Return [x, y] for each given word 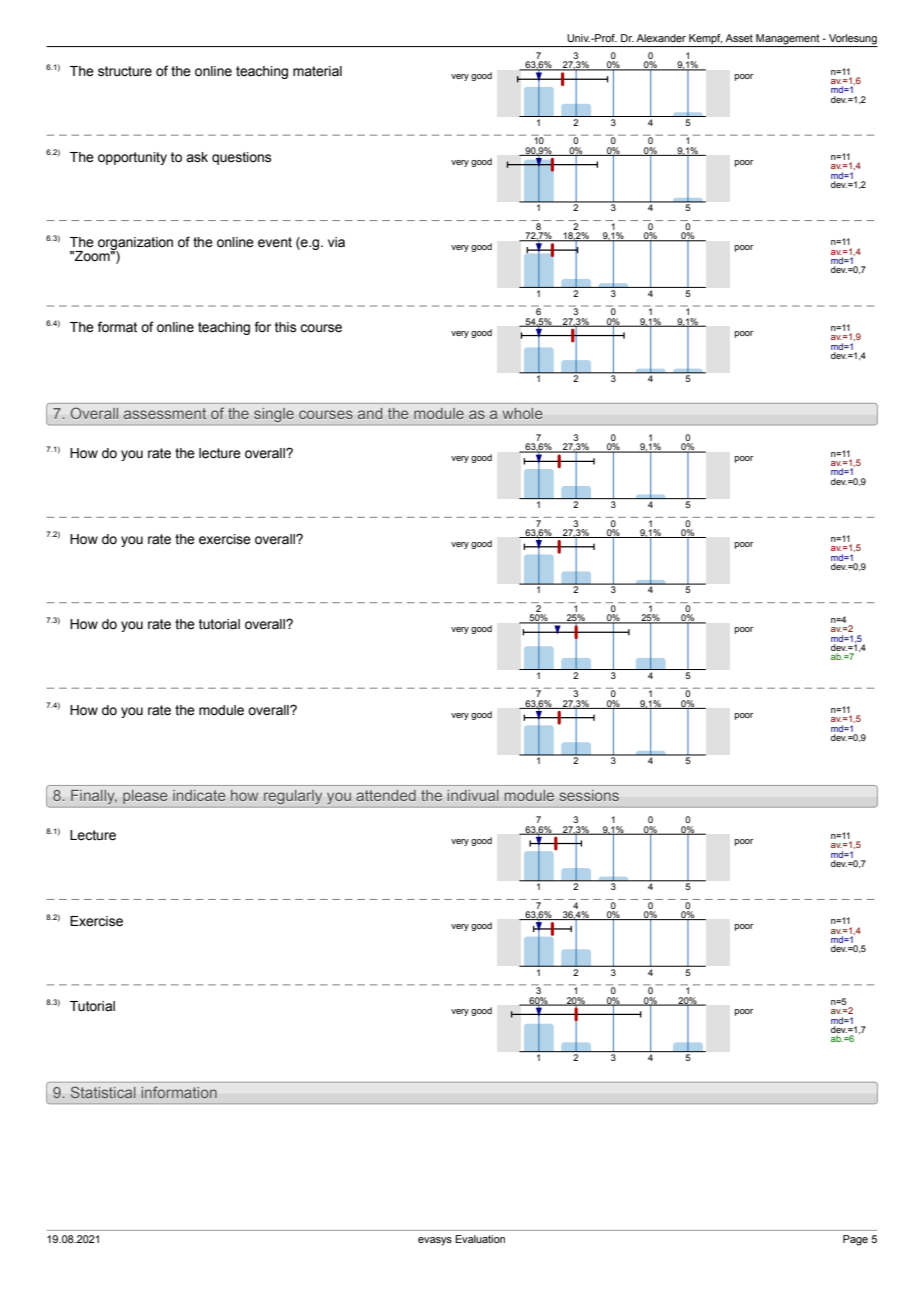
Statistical [103, 1092]
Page [855, 1240]
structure [125, 71]
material [317, 71]
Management [788, 40]
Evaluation [480, 1239]
